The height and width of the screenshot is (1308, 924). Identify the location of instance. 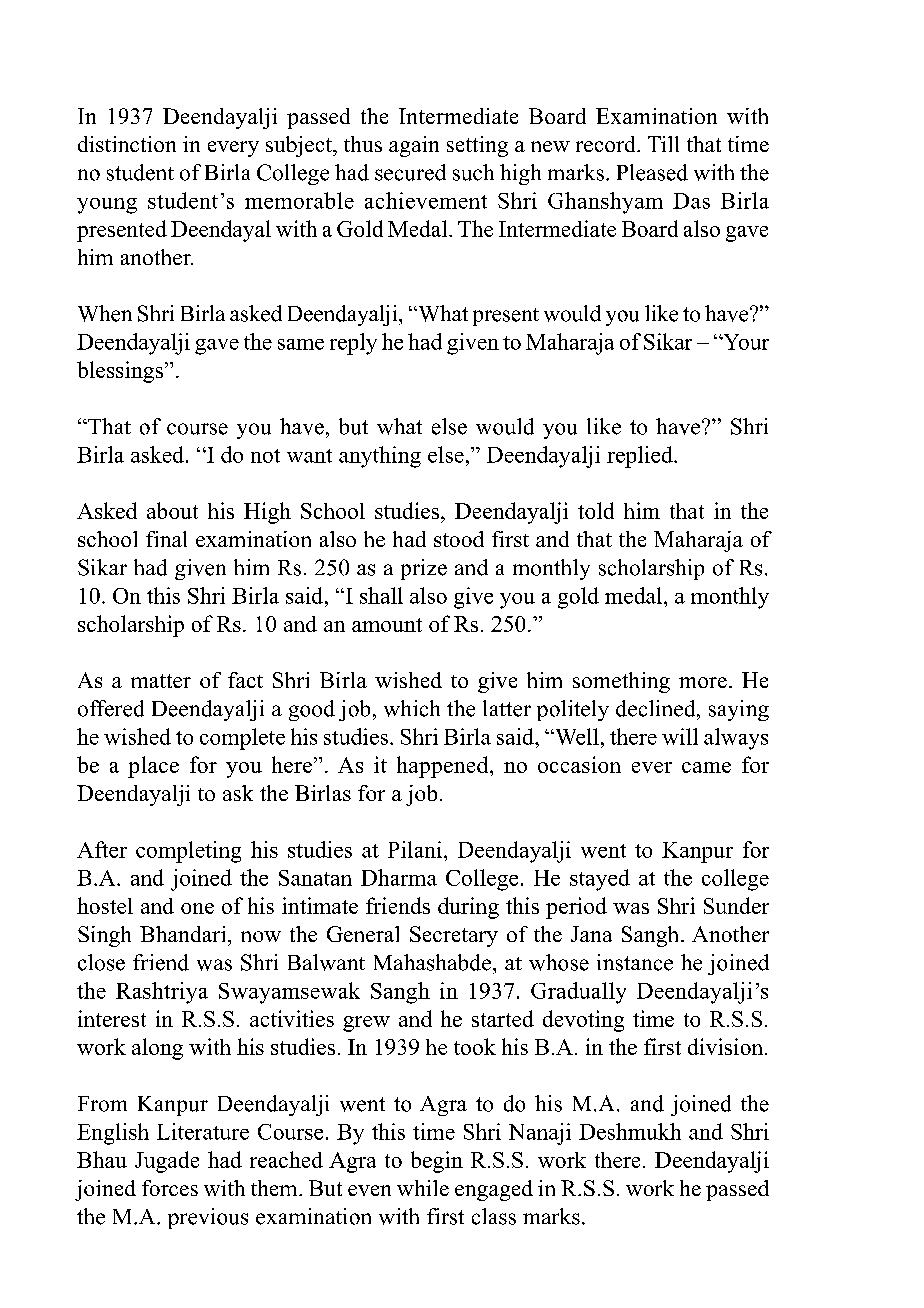
(635, 962).
